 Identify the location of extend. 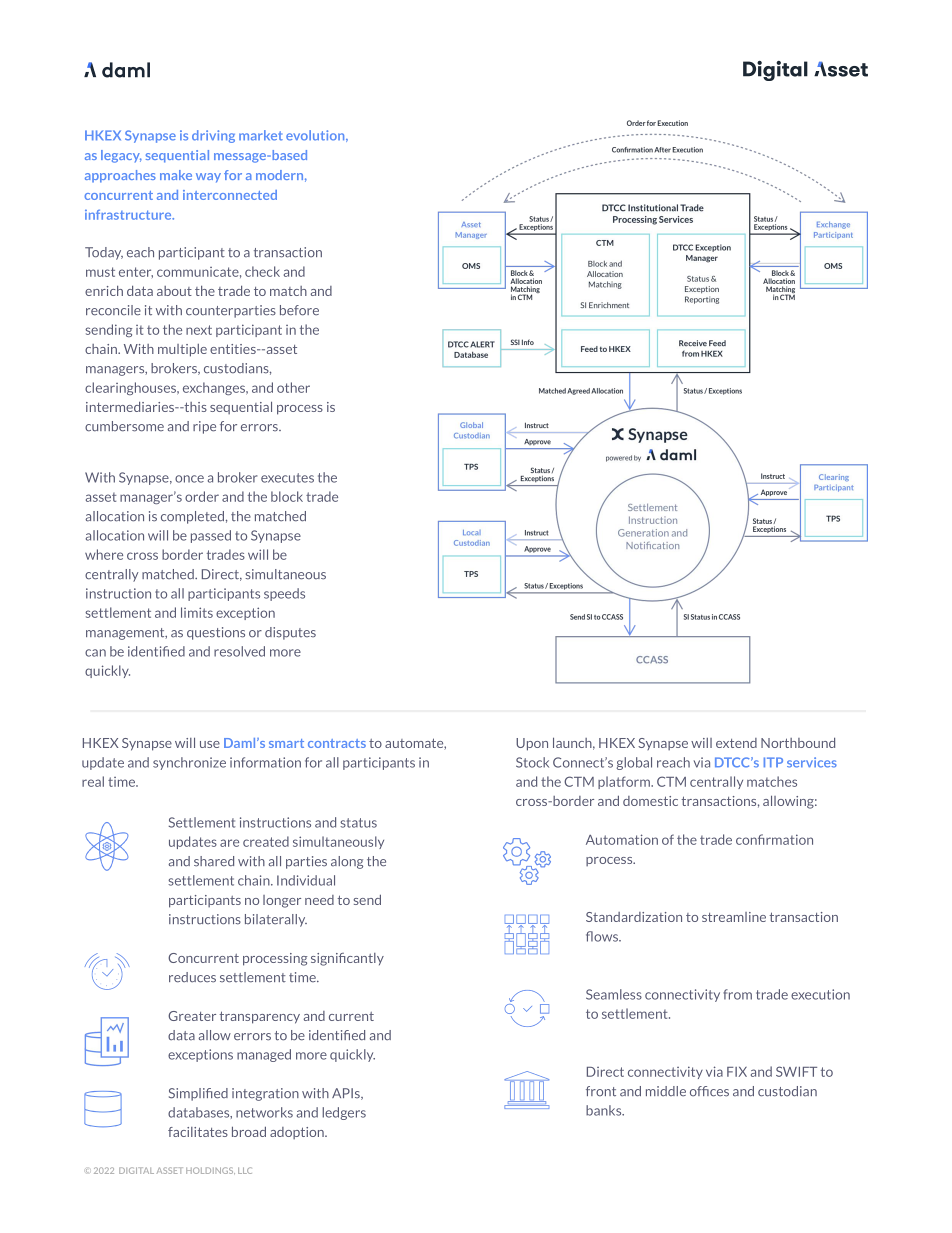
(736, 743).
